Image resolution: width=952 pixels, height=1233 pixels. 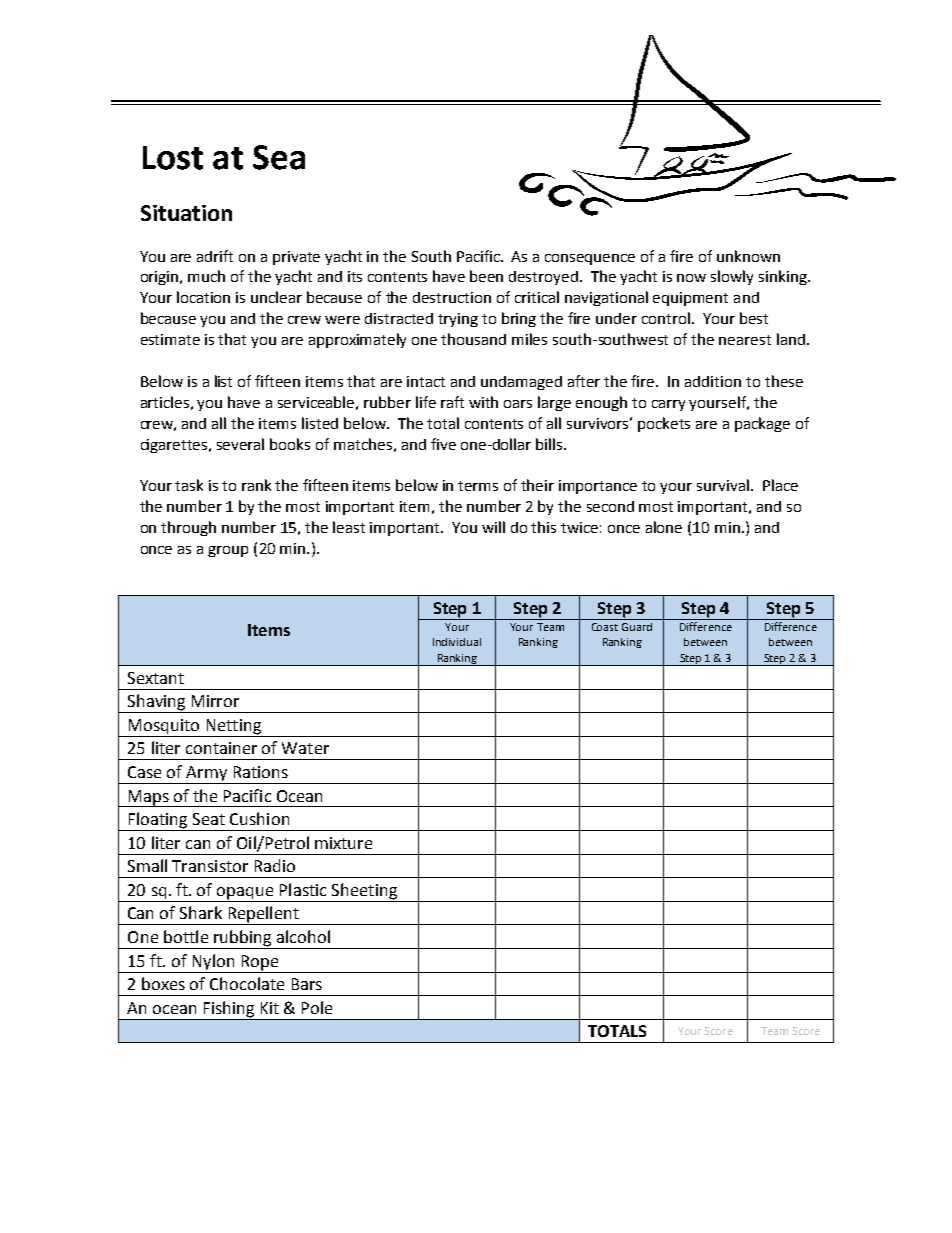 What do you see at coordinates (247, 983) in the screenshot?
I see `Chocolate` at bounding box center [247, 983].
